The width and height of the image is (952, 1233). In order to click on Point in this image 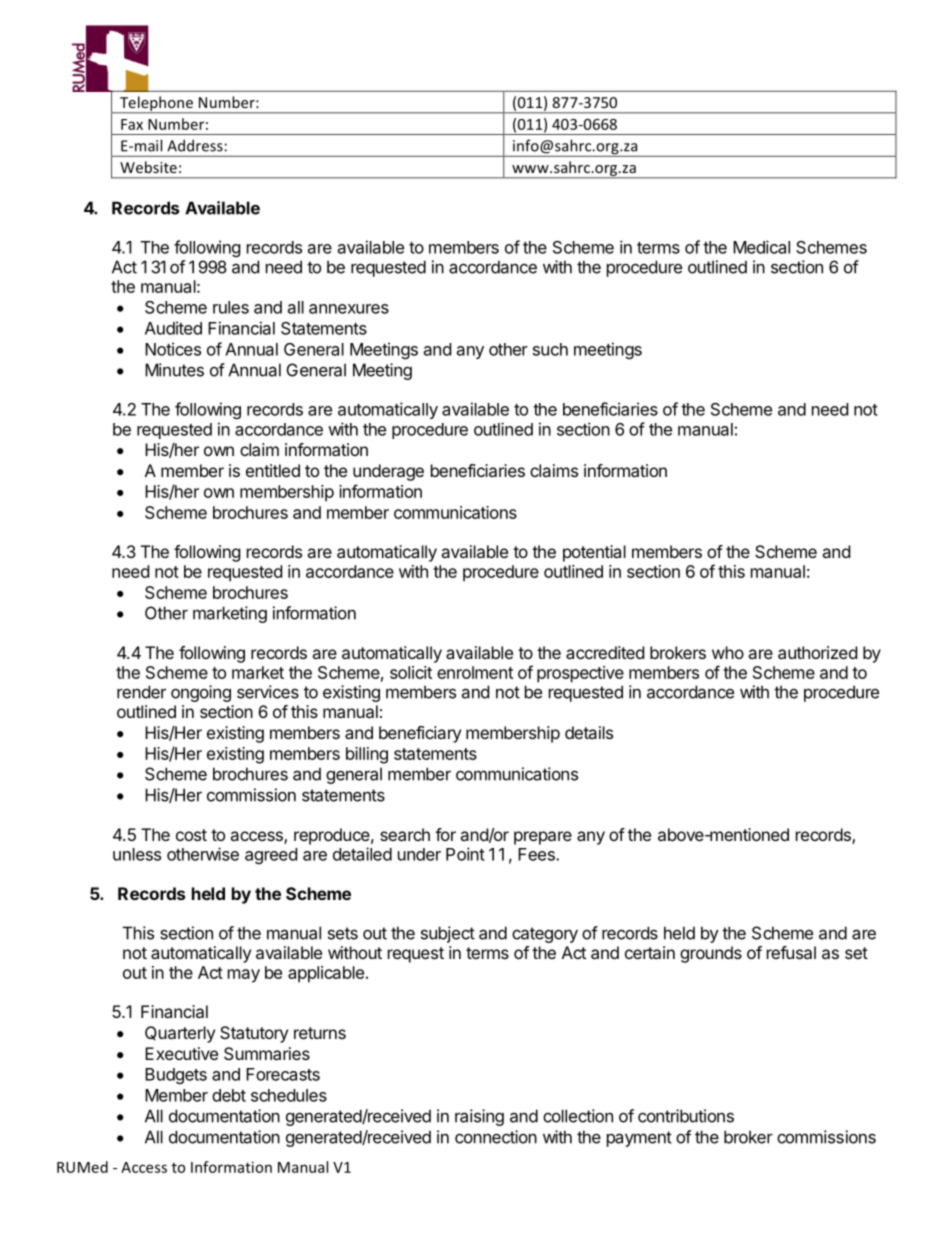, I will do `click(465, 854)`.
